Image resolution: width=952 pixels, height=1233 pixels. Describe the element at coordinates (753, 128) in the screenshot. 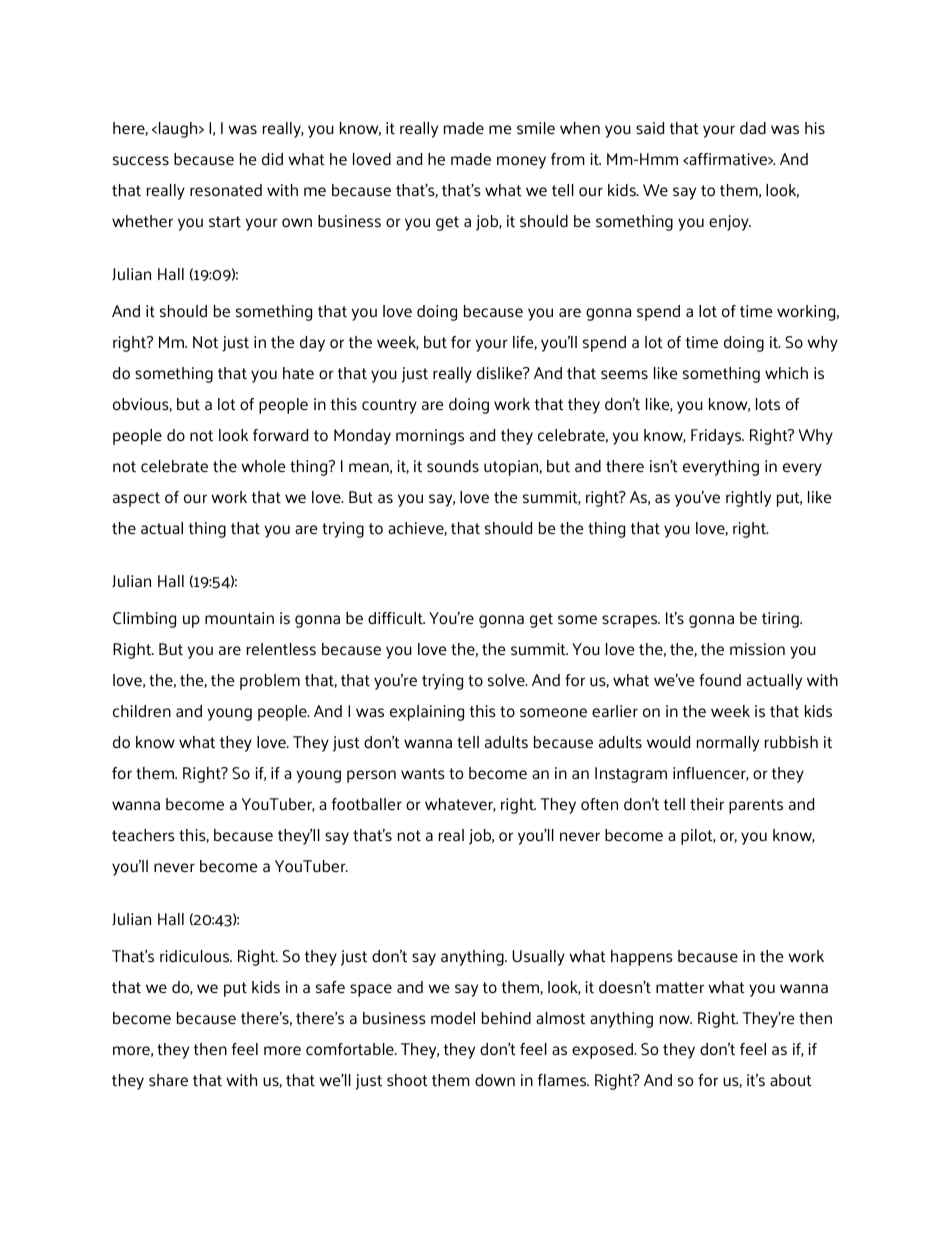

I see `dad` at that location.
